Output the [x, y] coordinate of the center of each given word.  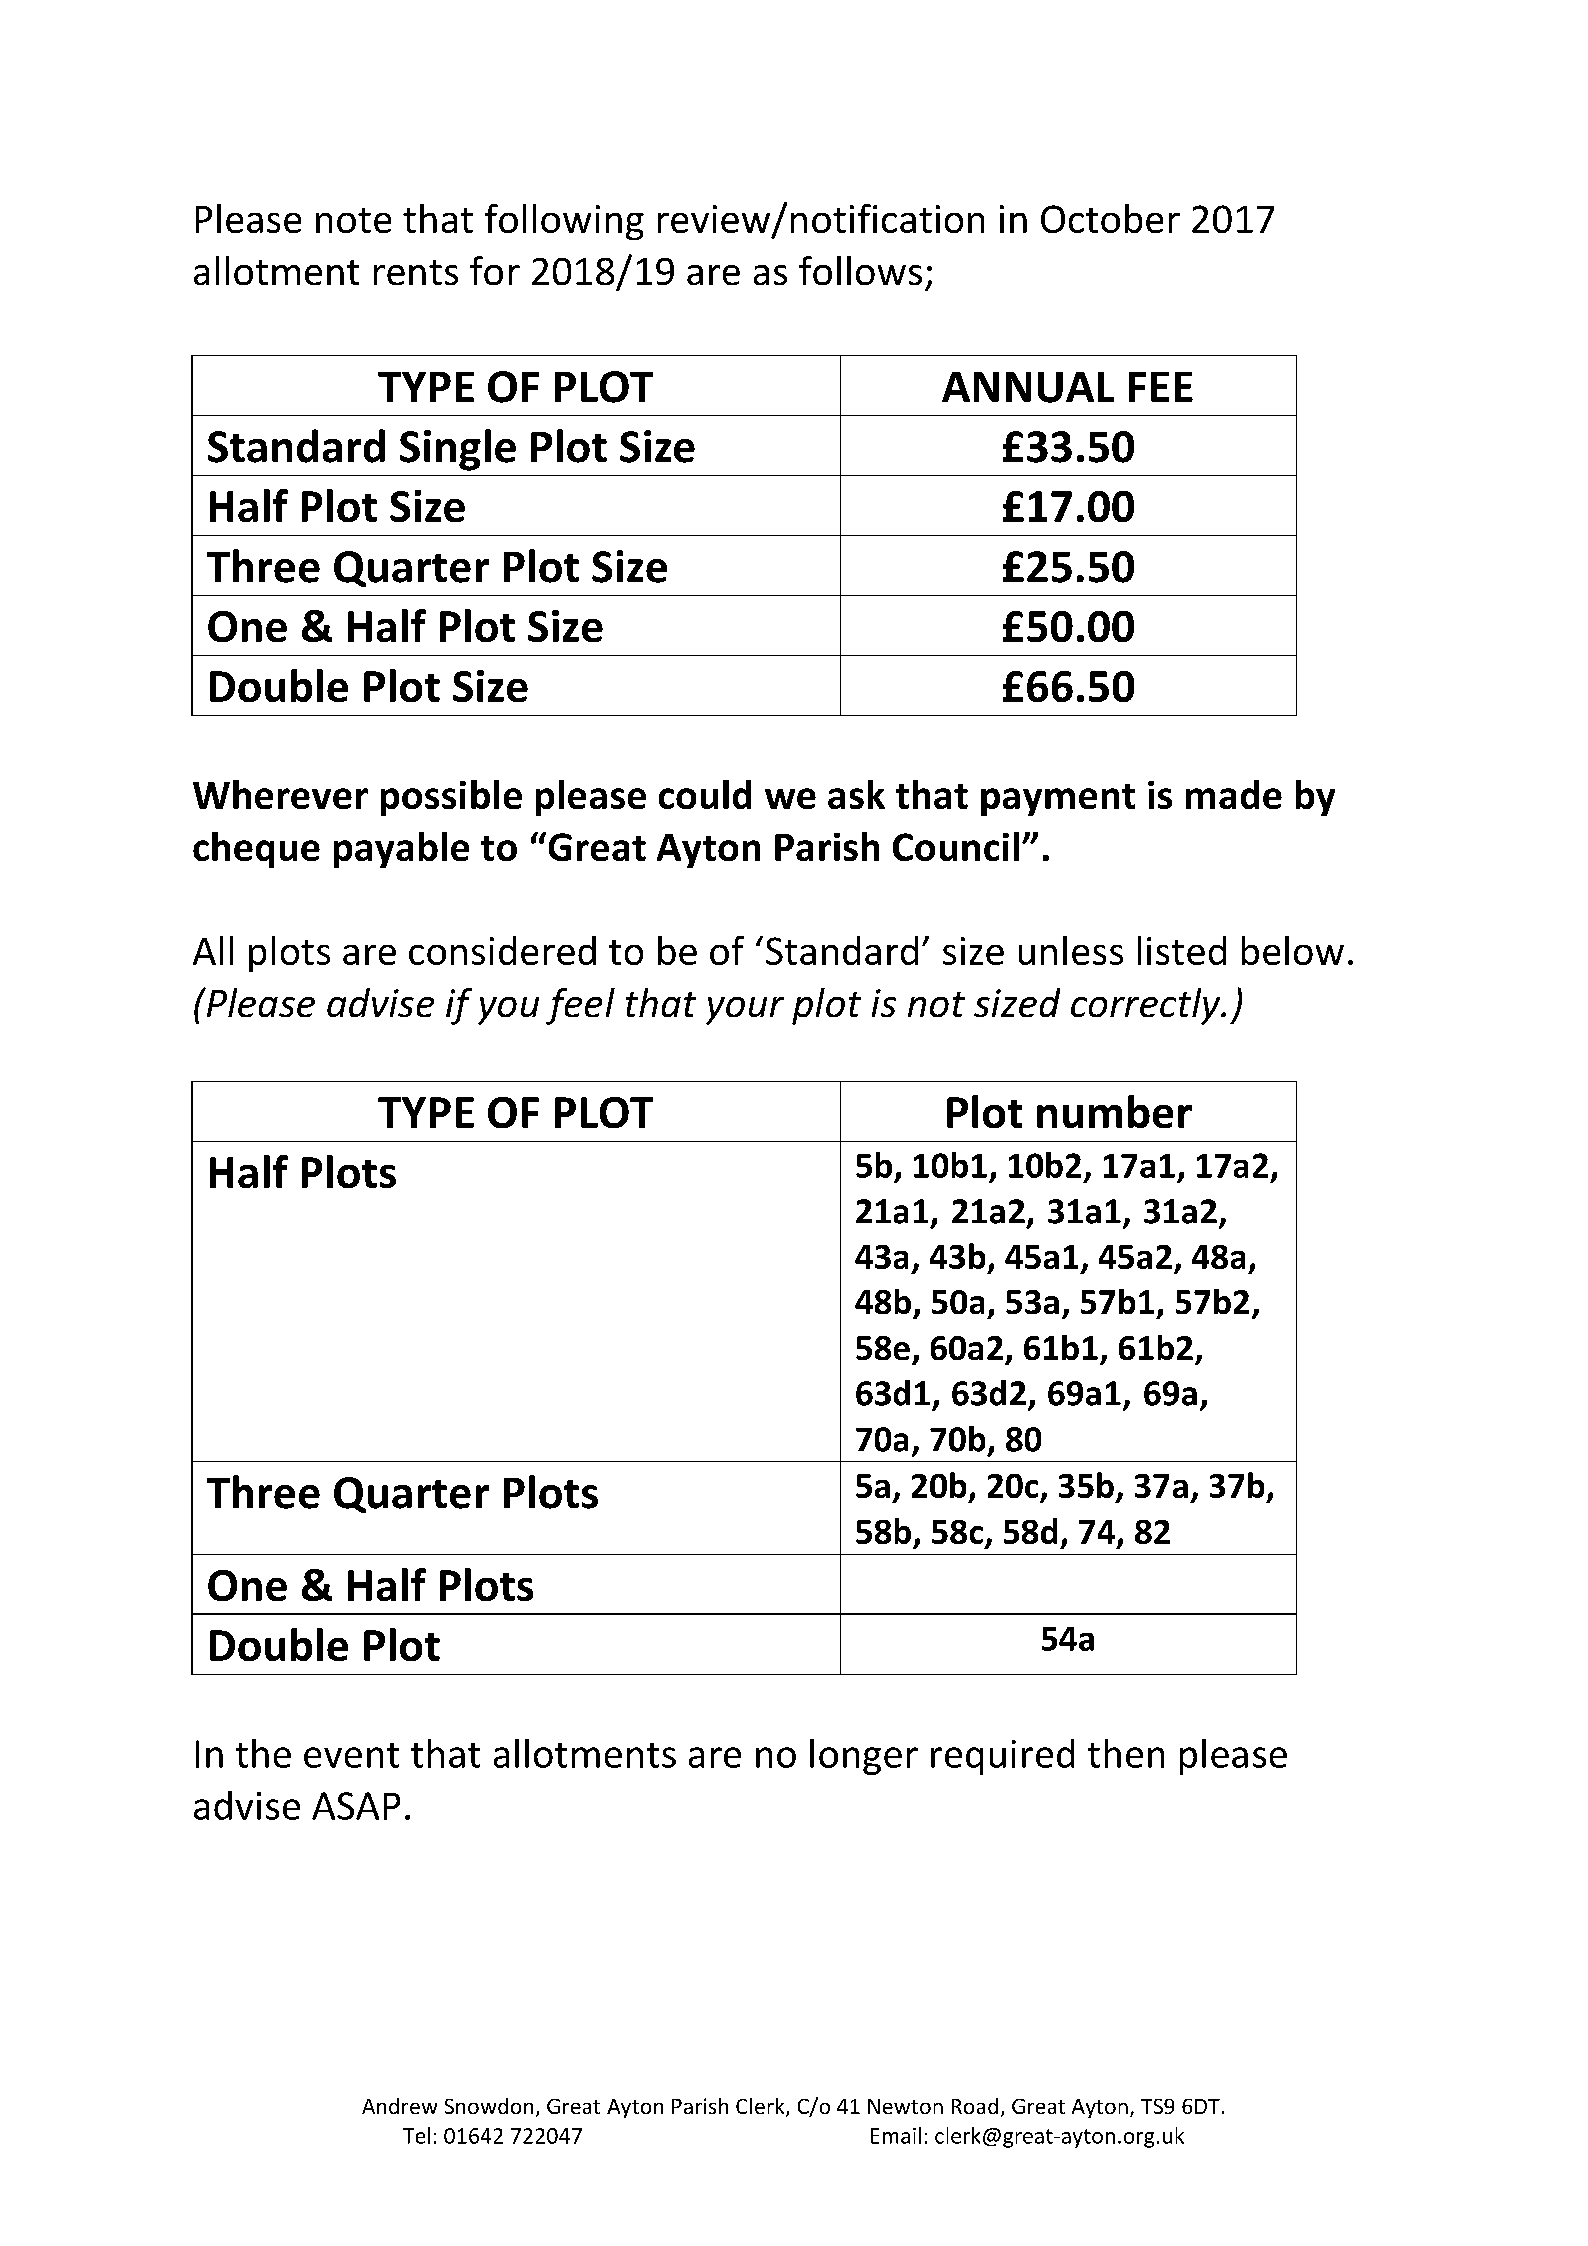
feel [580, 1006]
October [1110, 218]
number [1114, 1111]
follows [860, 270]
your [745, 1011]
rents [416, 272]
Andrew [399, 2106]
